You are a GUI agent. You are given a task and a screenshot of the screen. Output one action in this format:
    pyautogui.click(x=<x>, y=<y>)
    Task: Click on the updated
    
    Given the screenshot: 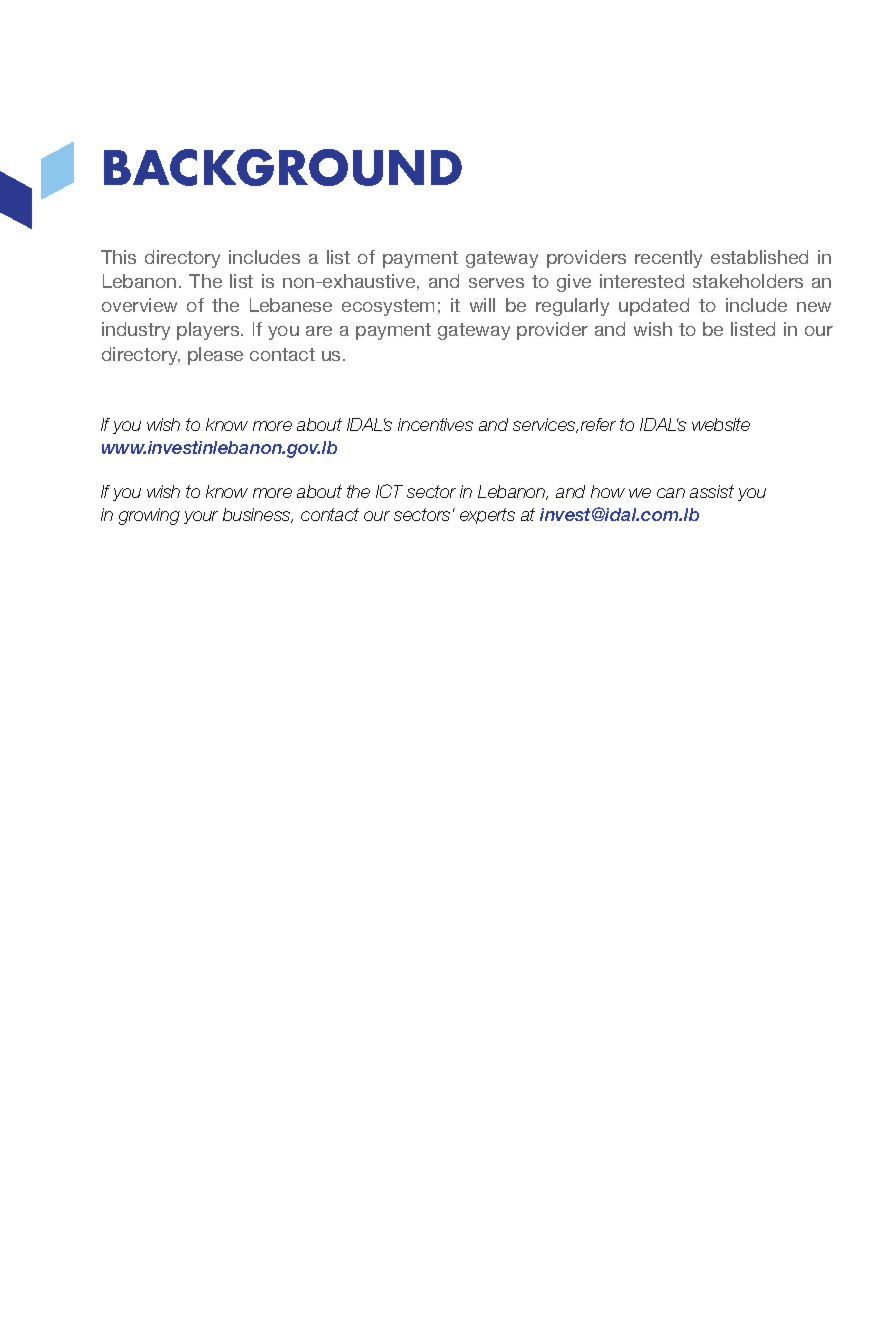 What is the action you would take?
    pyautogui.click(x=654, y=307)
